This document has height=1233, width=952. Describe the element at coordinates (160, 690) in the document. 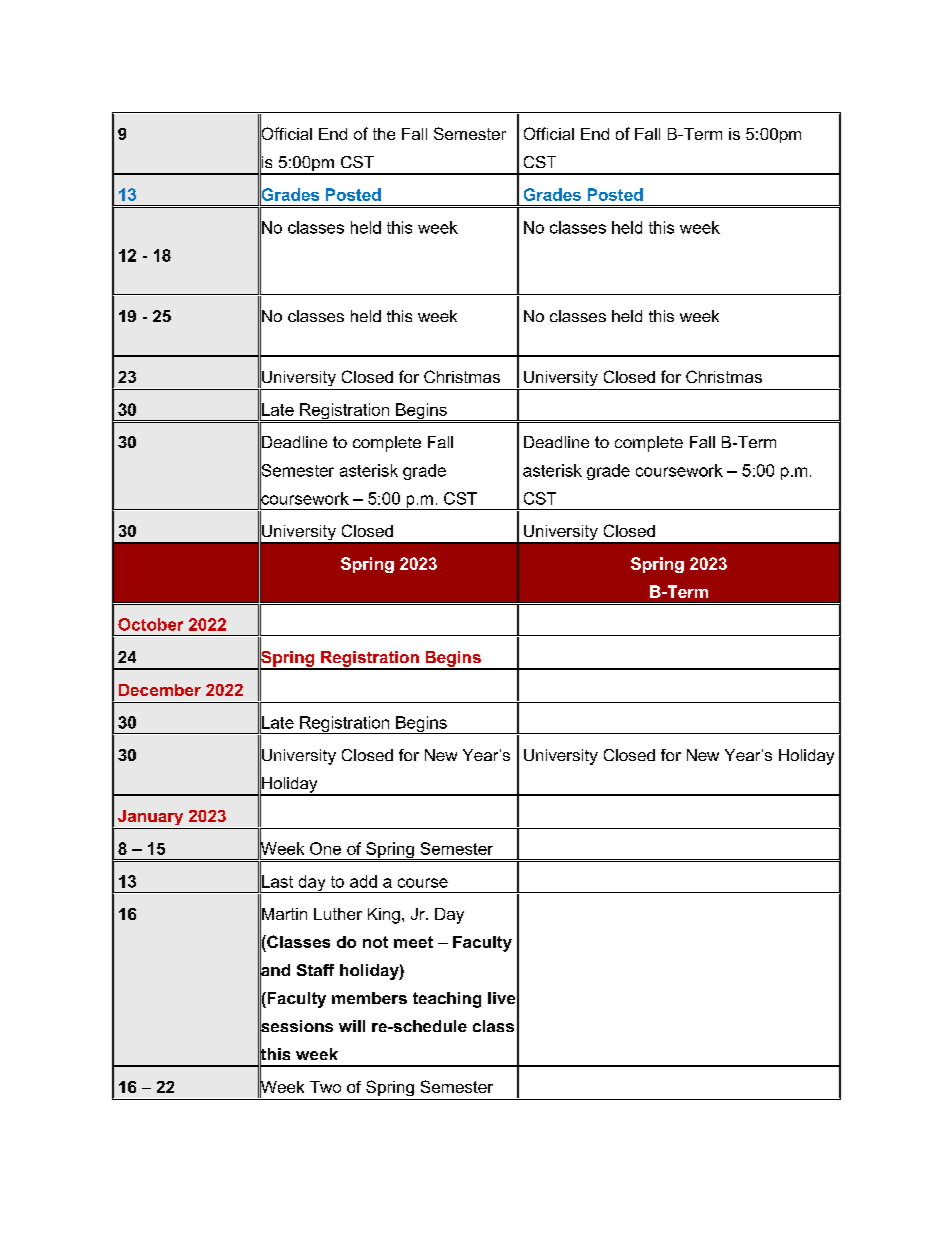

I see `December` at that location.
